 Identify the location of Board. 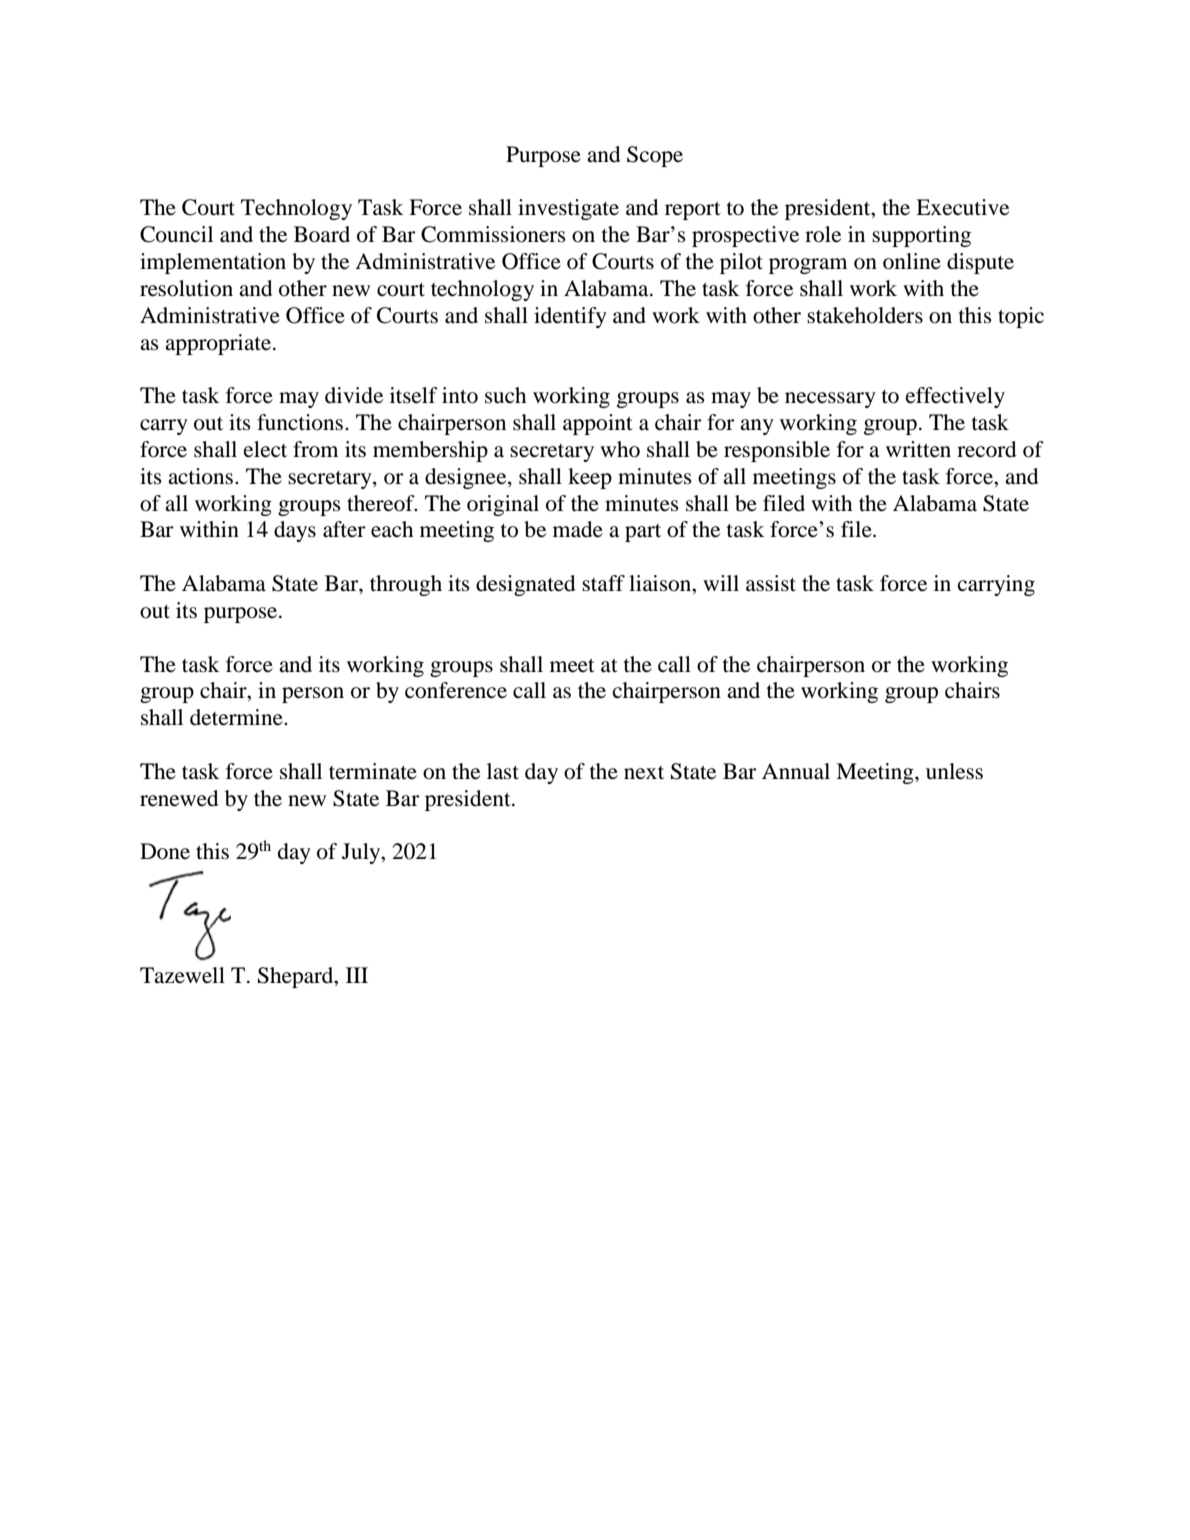
(322, 234).
